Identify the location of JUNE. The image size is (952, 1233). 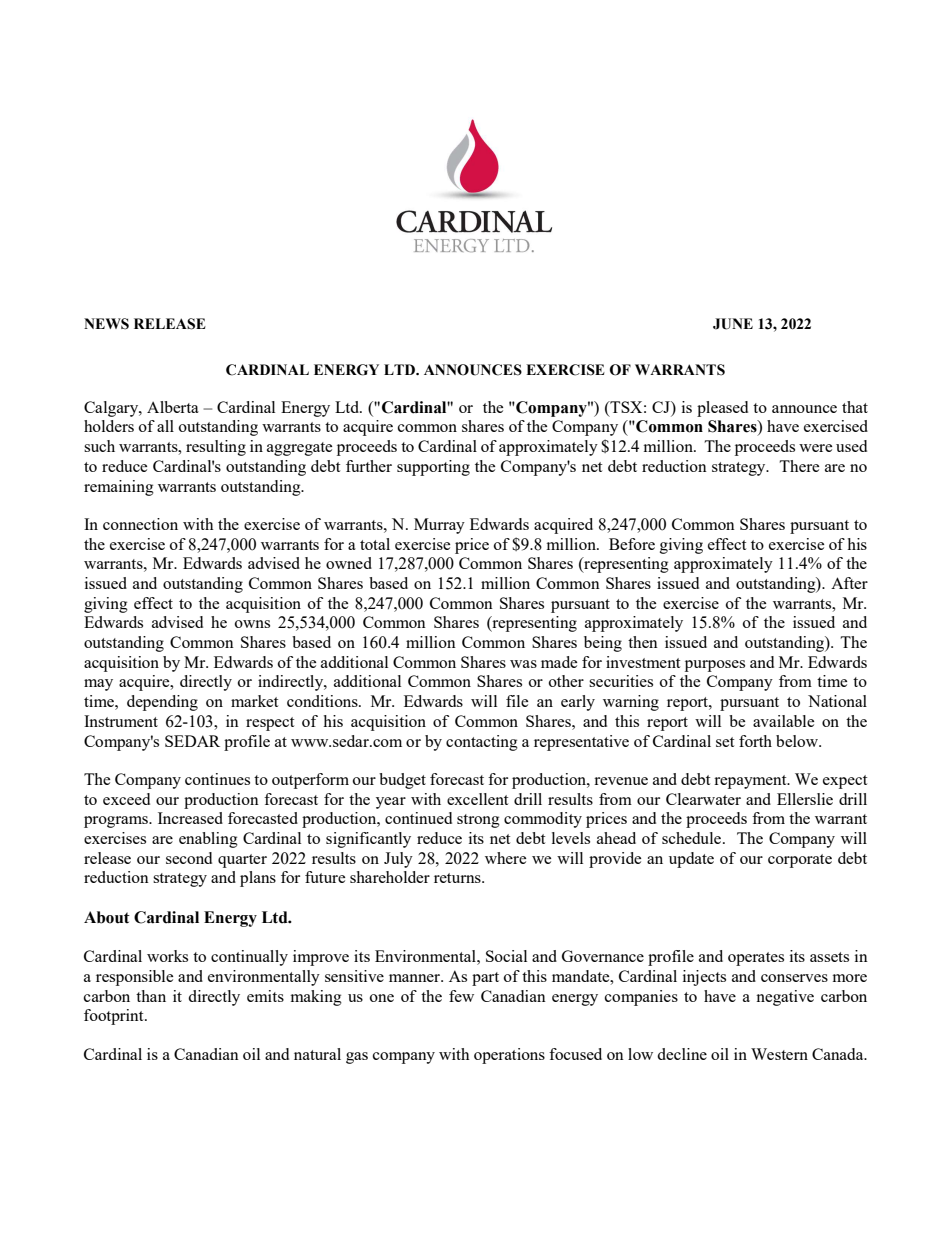
(733, 324).
